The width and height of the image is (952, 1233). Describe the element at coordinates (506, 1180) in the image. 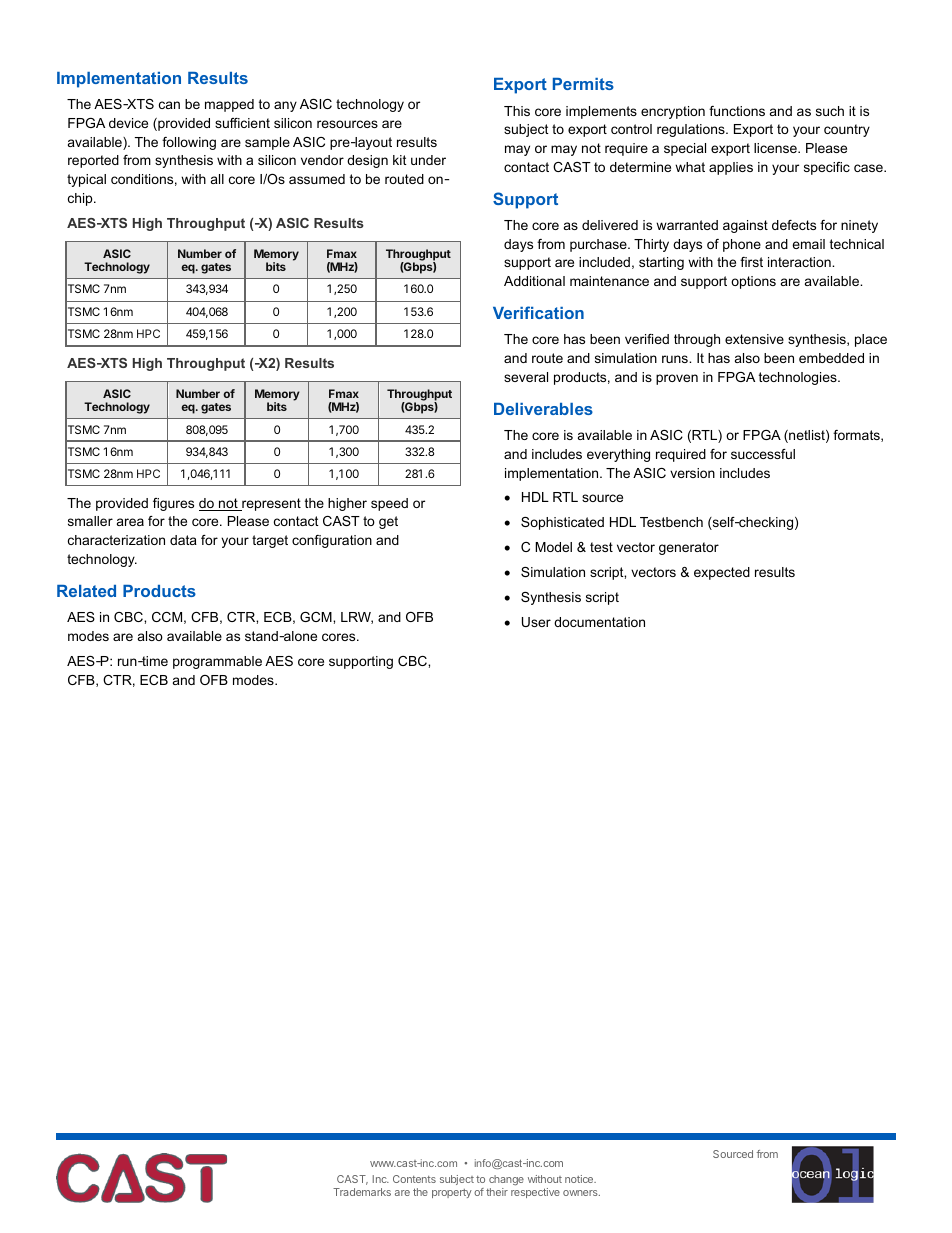

I see `change` at that location.
